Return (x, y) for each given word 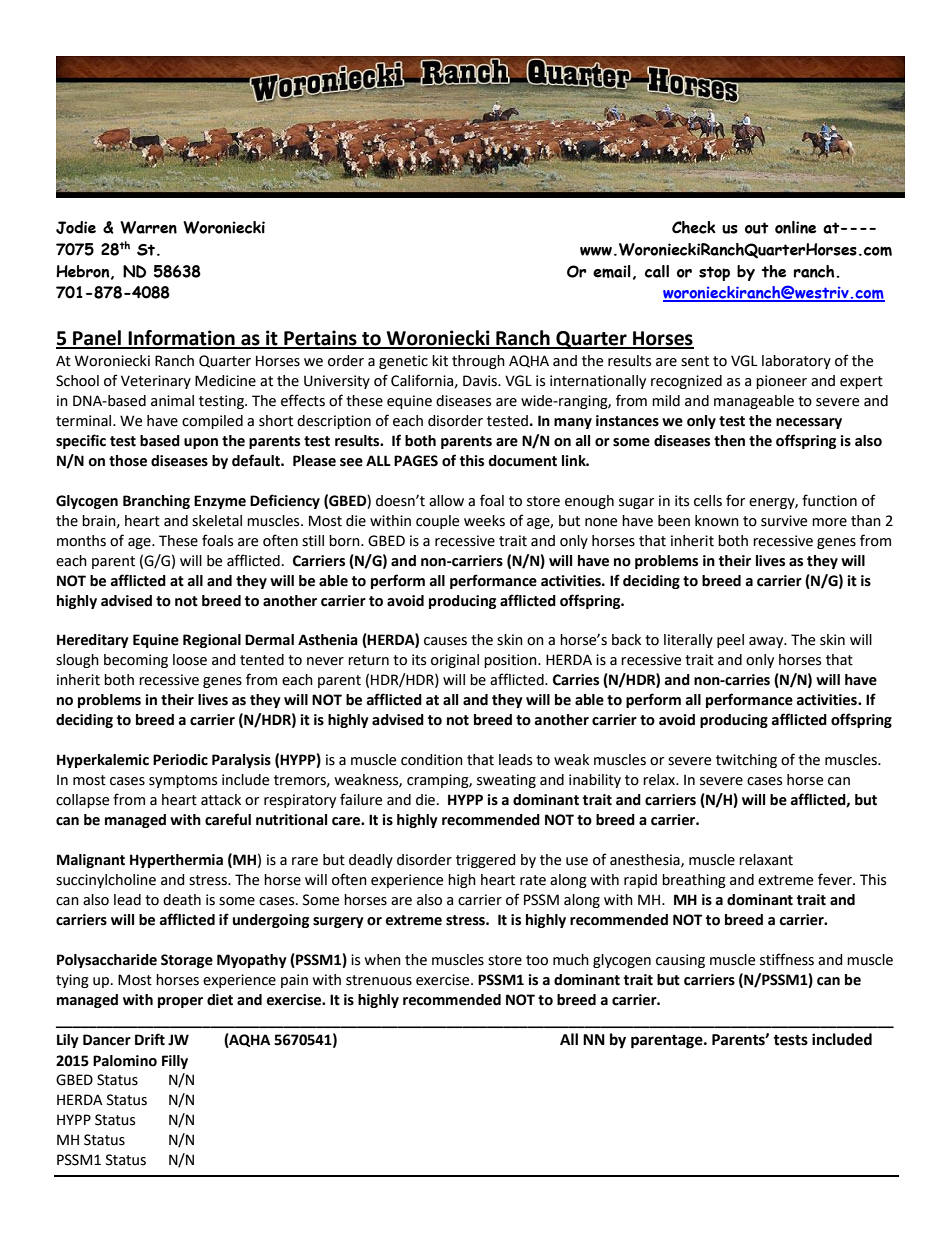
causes (445, 641)
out (756, 228)
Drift (150, 1039)
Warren (148, 227)
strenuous (379, 980)
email (612, 271)
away (767, 642)
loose (190, 660)
